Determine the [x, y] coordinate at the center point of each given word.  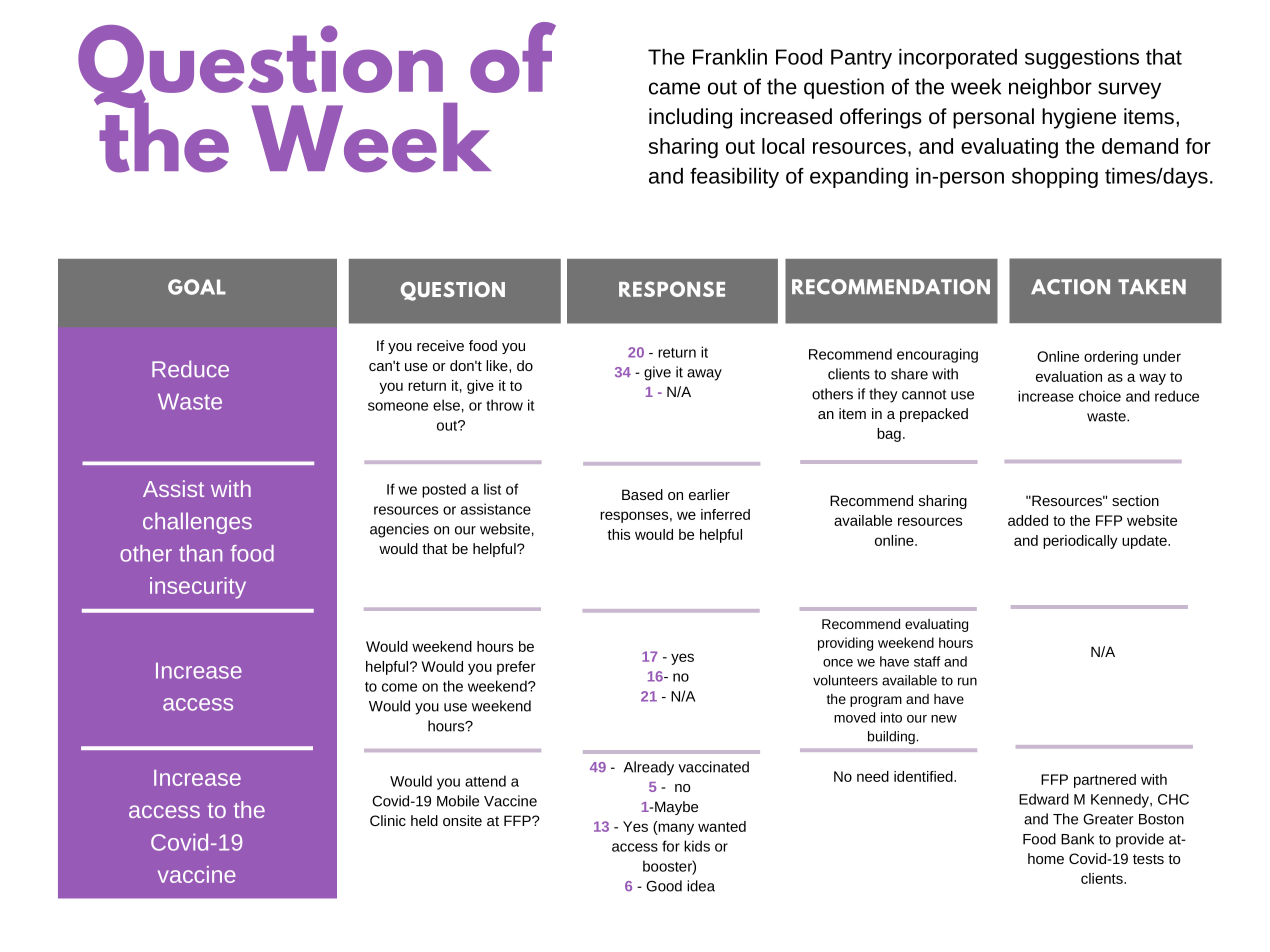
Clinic [388, 820]
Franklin [730, 57]
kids [697, 846]
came [674, 88]
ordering [1111, 358]
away [704, 375]
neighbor [1050, 88]
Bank [1077, 839]
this [618, 534]
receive [440, 345]
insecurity [198, 588]
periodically [1080, 542]
